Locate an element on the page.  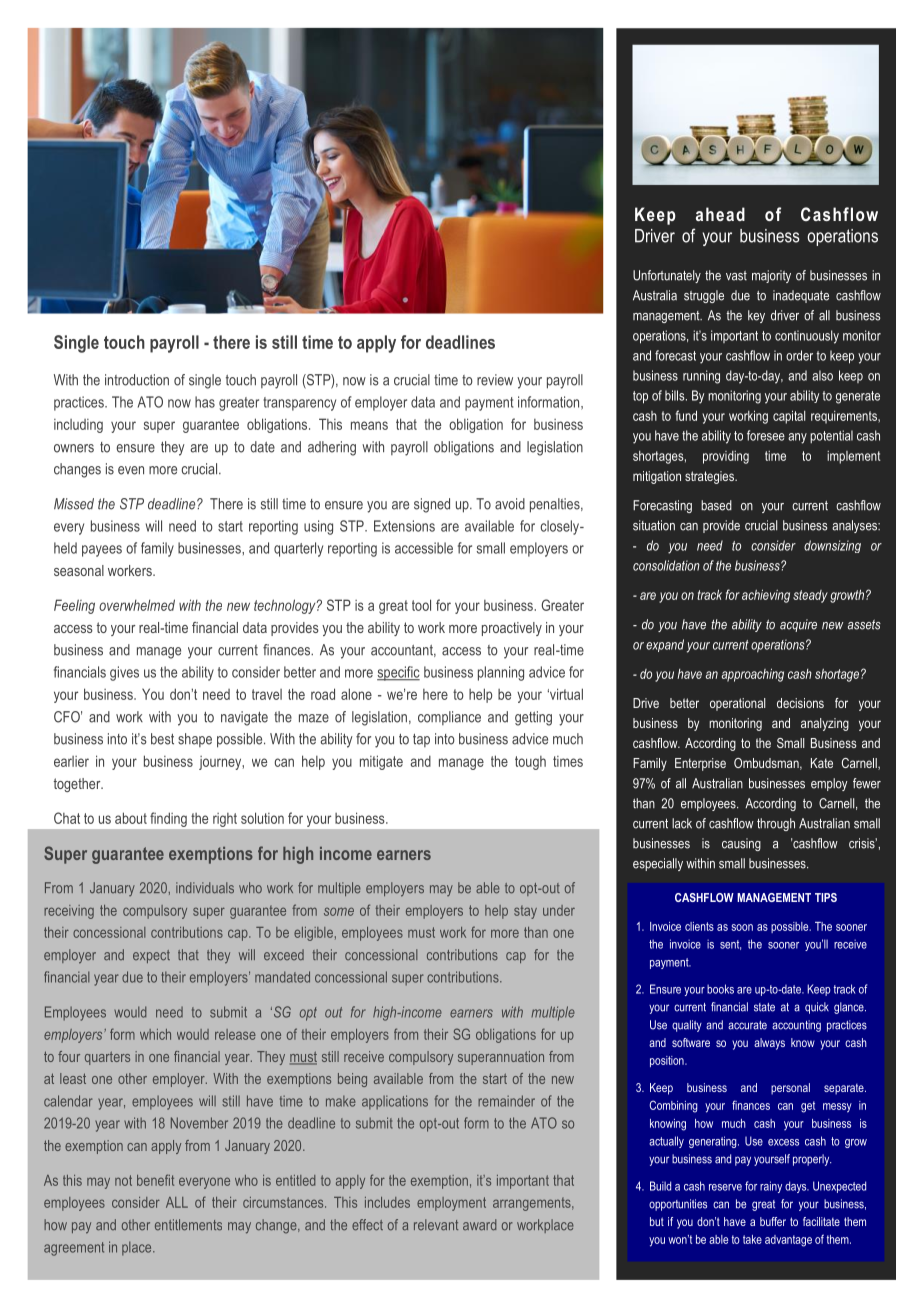
TIPS is located at coordinates (826, 897).
